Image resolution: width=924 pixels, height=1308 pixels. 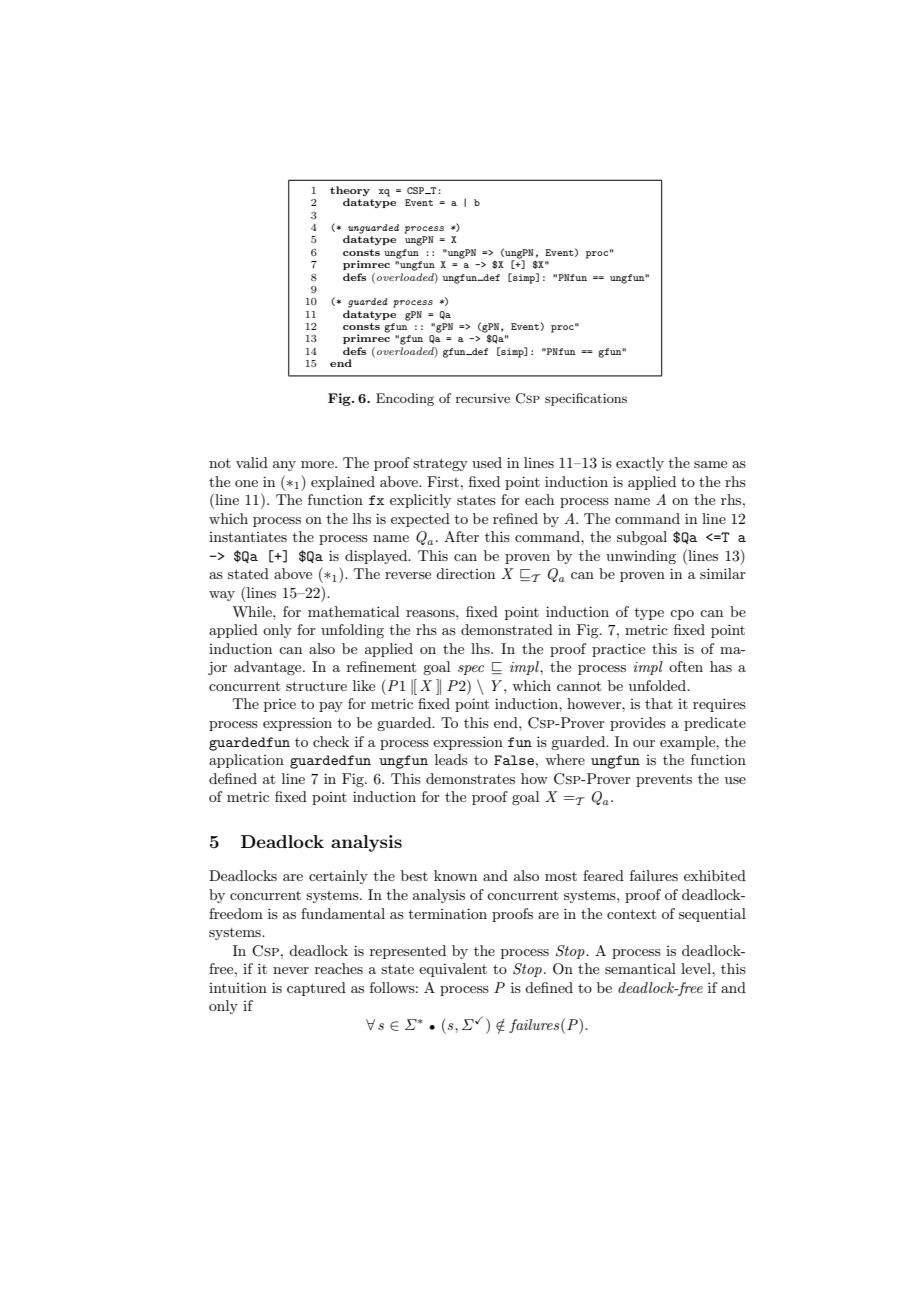 What do you see at coordinates (710, 464) in the screenshot?
I see `same` at bounding box center [710, 464].
